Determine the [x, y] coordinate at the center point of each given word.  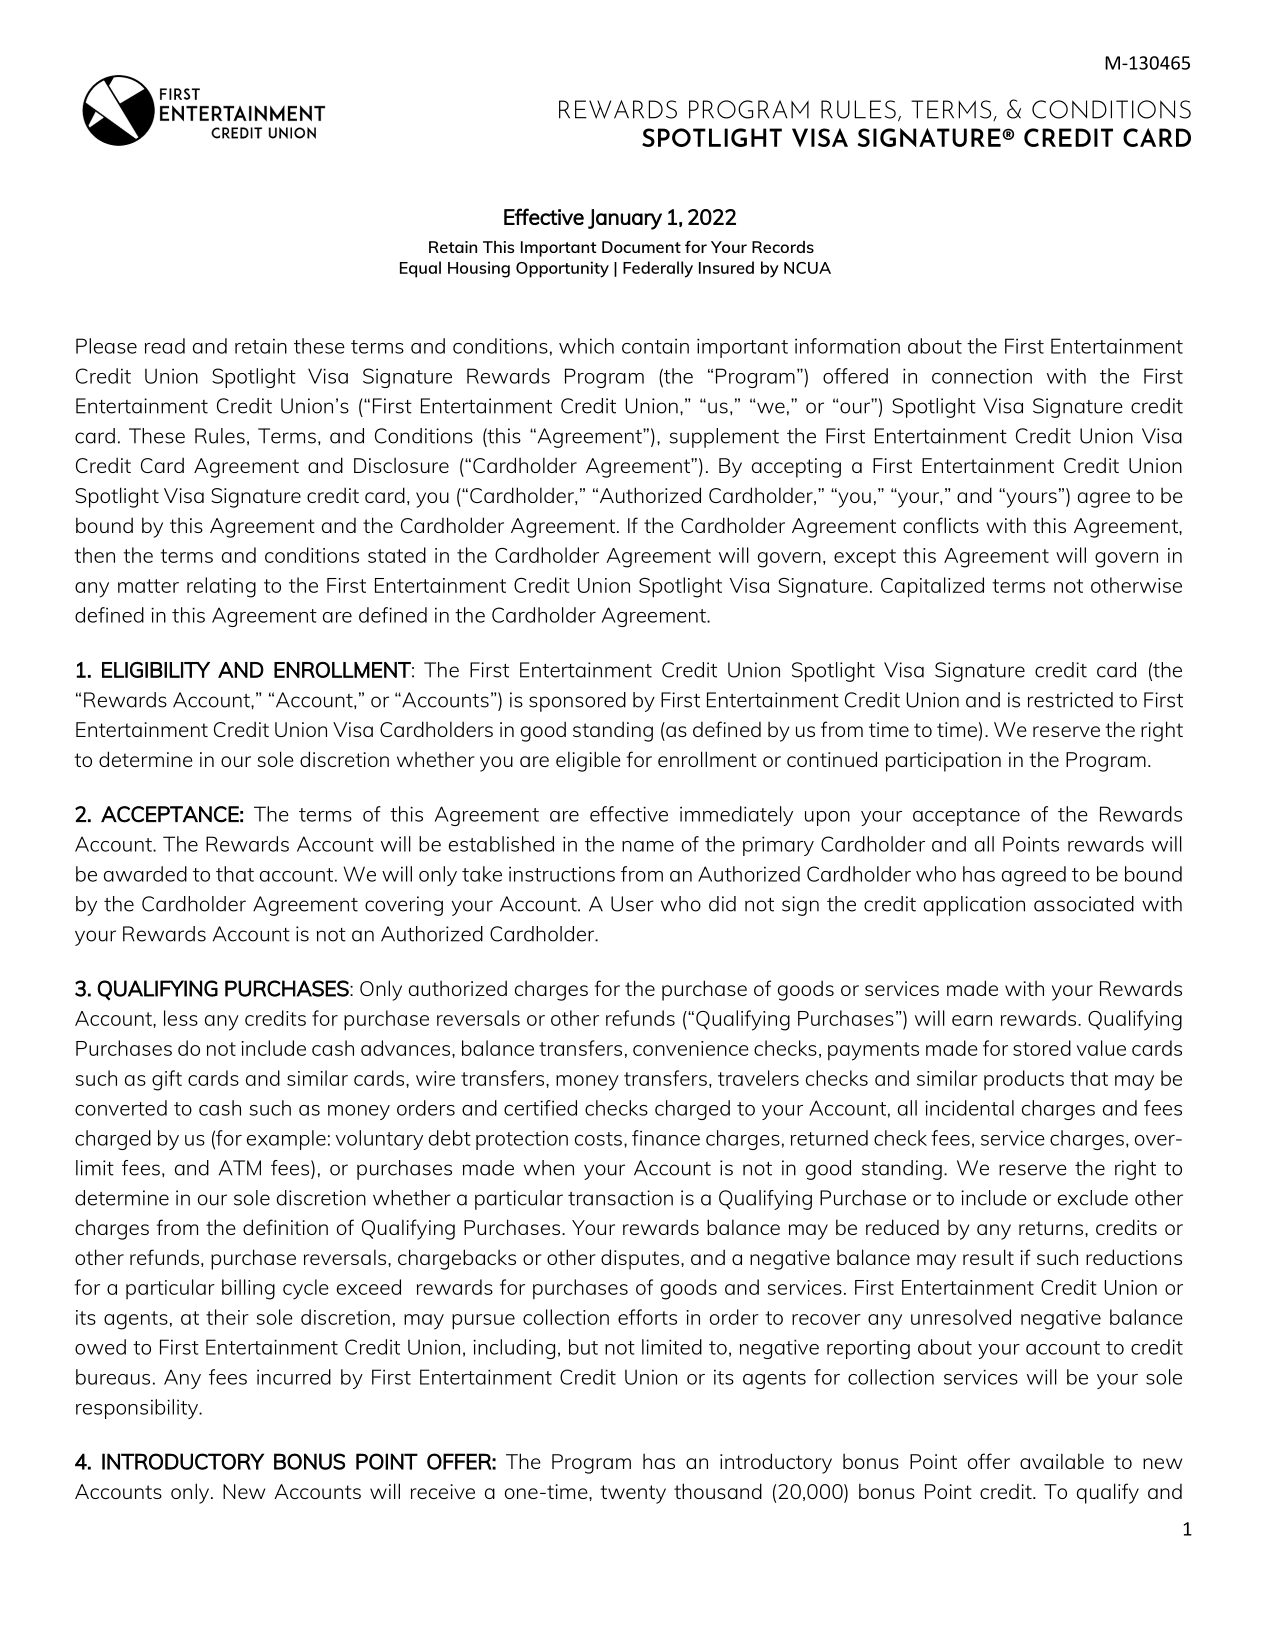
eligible [588, 761]
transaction [620, 1198]
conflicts [941, 525]
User [632, 904]
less [181, 1018]
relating [221, 587]
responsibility [138, 1409]
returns [1052, 1228]
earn [972, 1020]
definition [285, 1227]
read [165, 346]
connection [982, 376]
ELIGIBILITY [156, 670]
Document [641, 247]
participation [943, 762]
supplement [724, 438]
